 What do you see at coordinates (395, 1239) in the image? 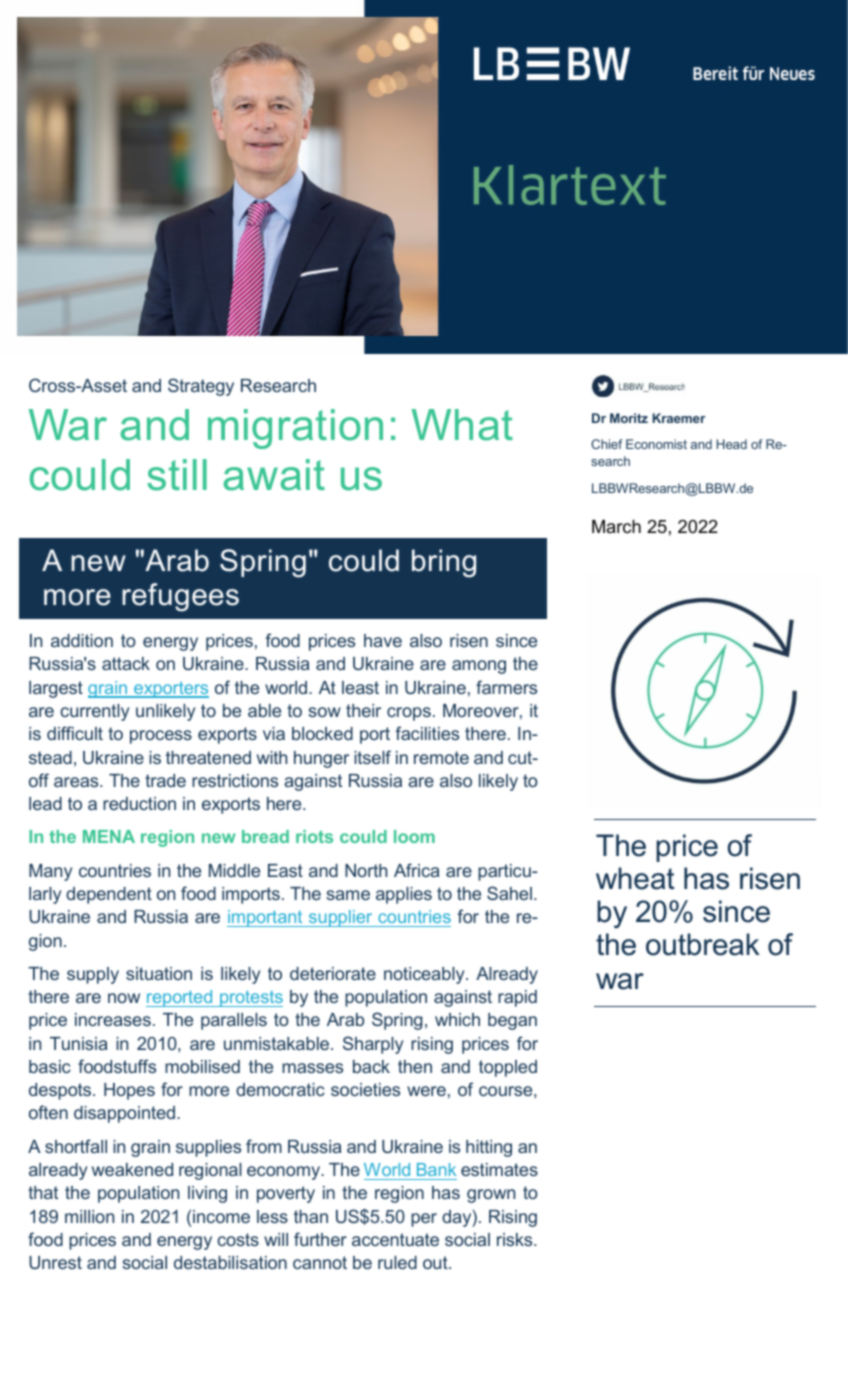
I see `accentuate` at bounding box center [395, 1239].
